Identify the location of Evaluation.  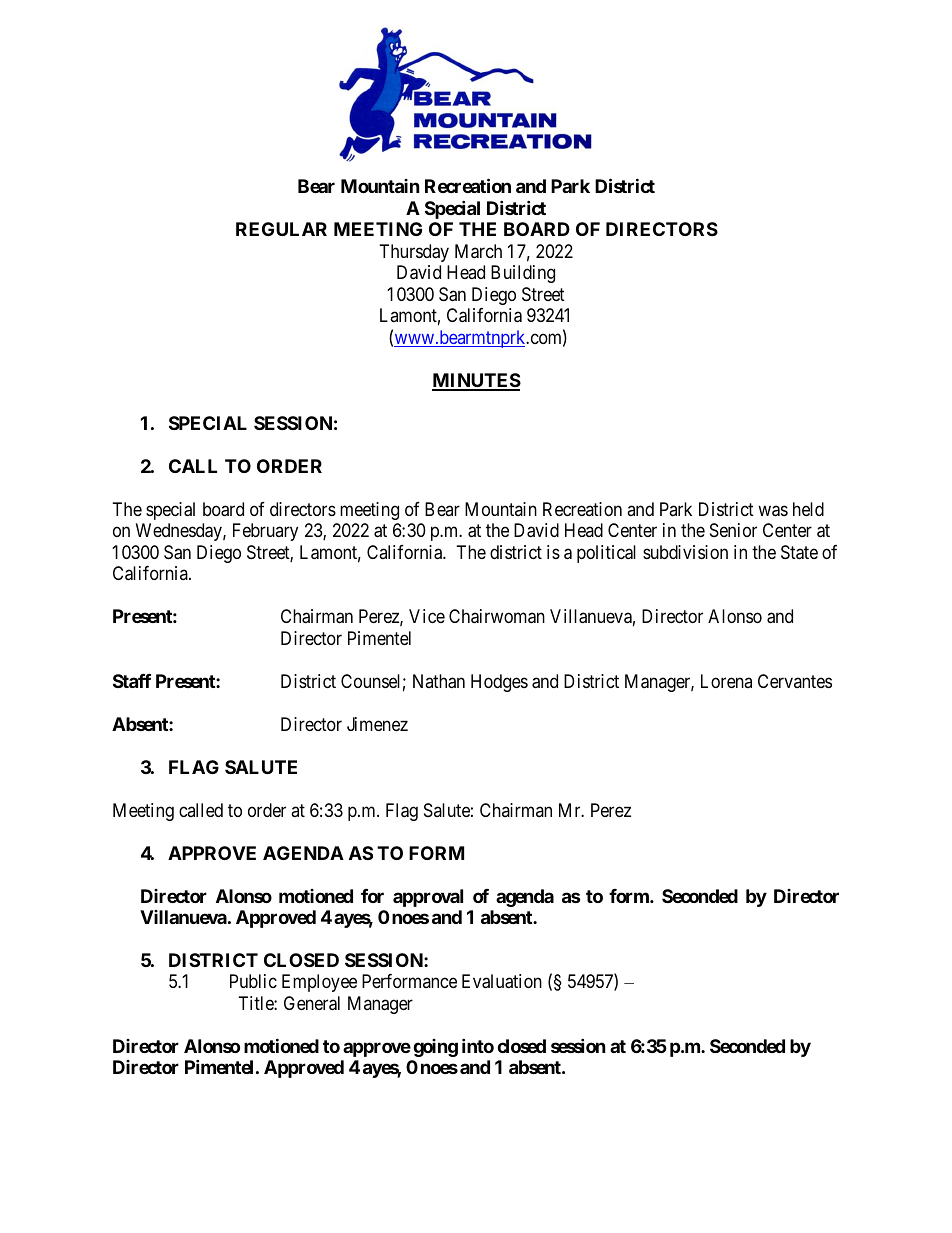
(502, 981).
